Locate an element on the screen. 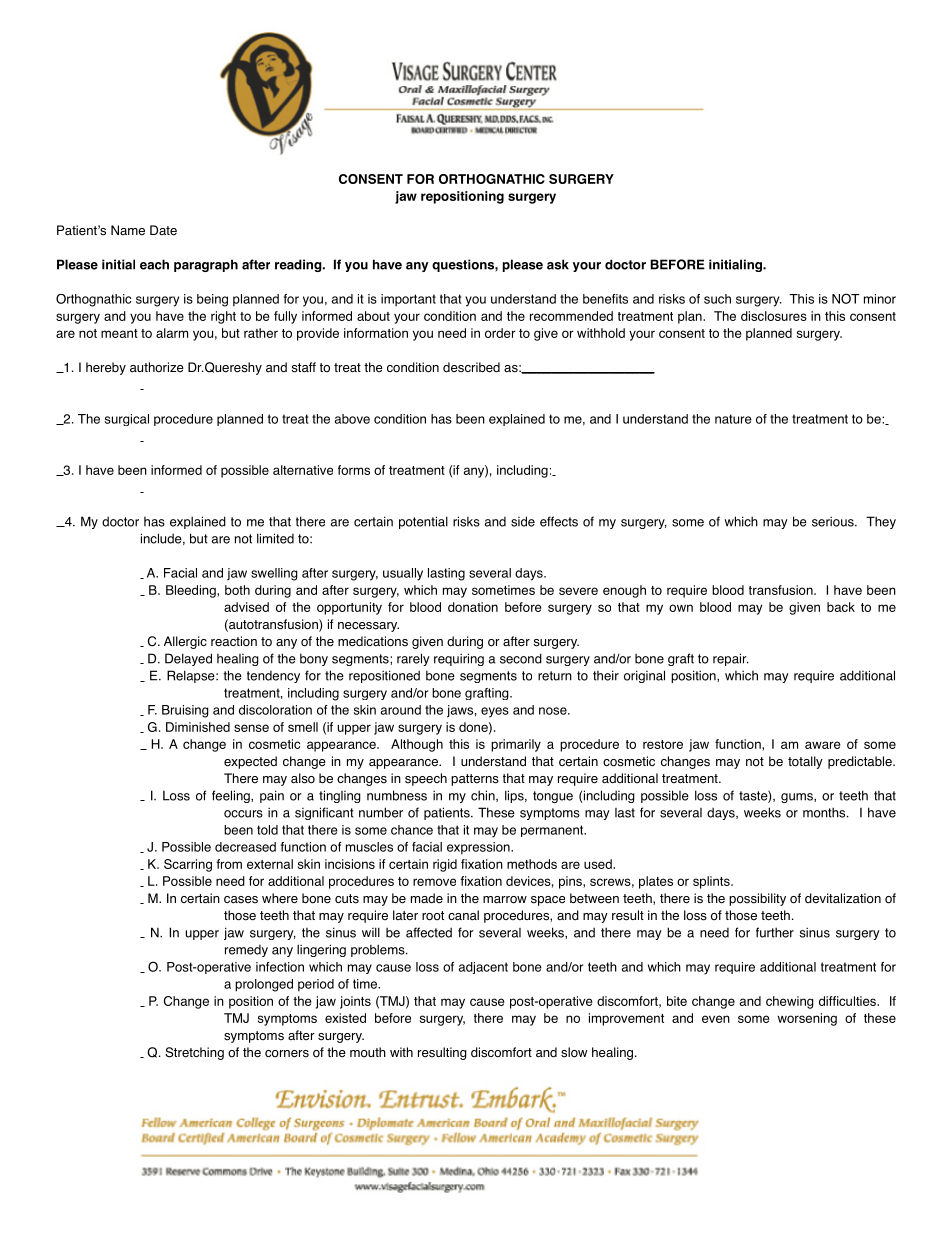  second is located at coordinates (521, 658).
